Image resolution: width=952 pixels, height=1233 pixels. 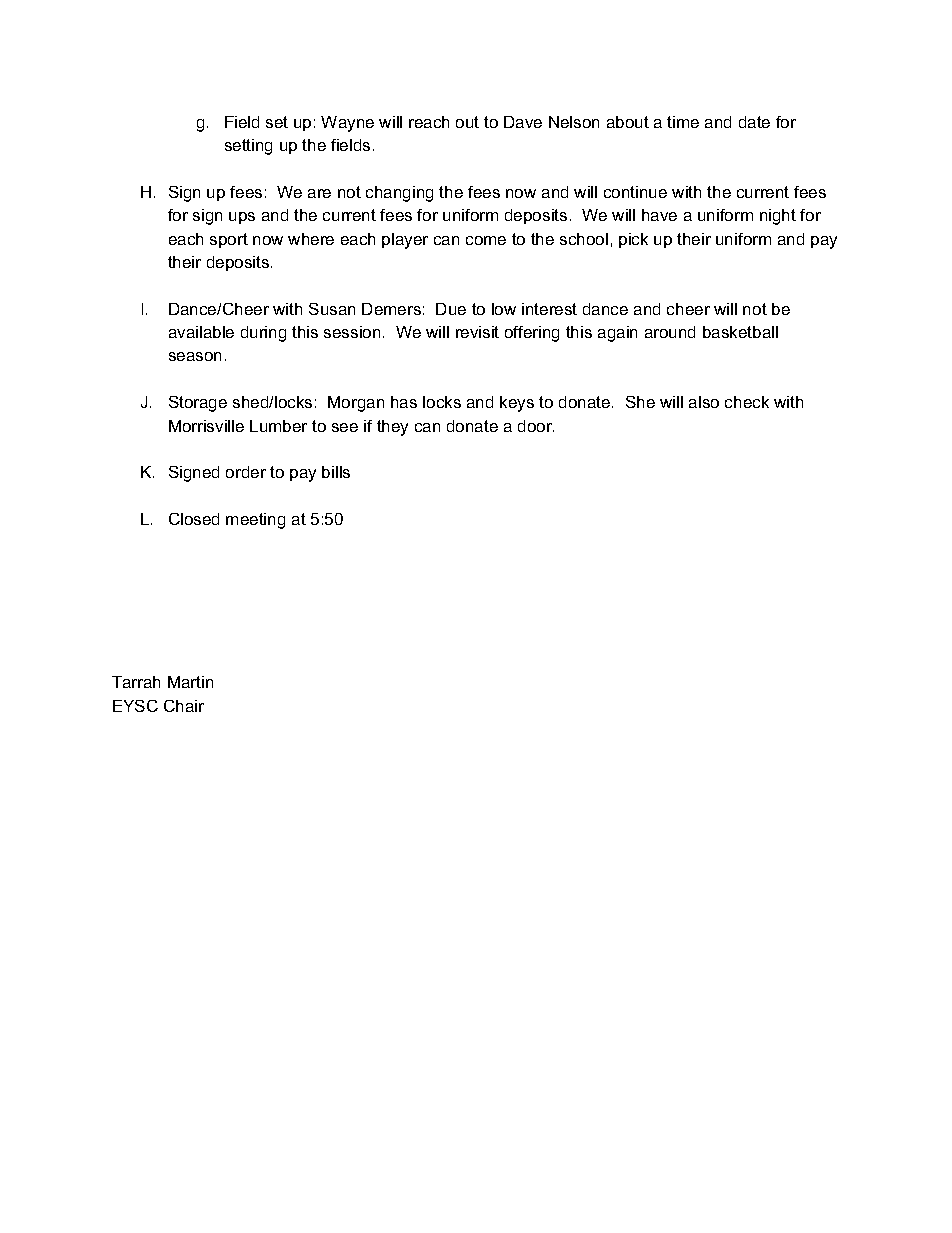 I want to click on meeting, so click(x=255, y=521).
